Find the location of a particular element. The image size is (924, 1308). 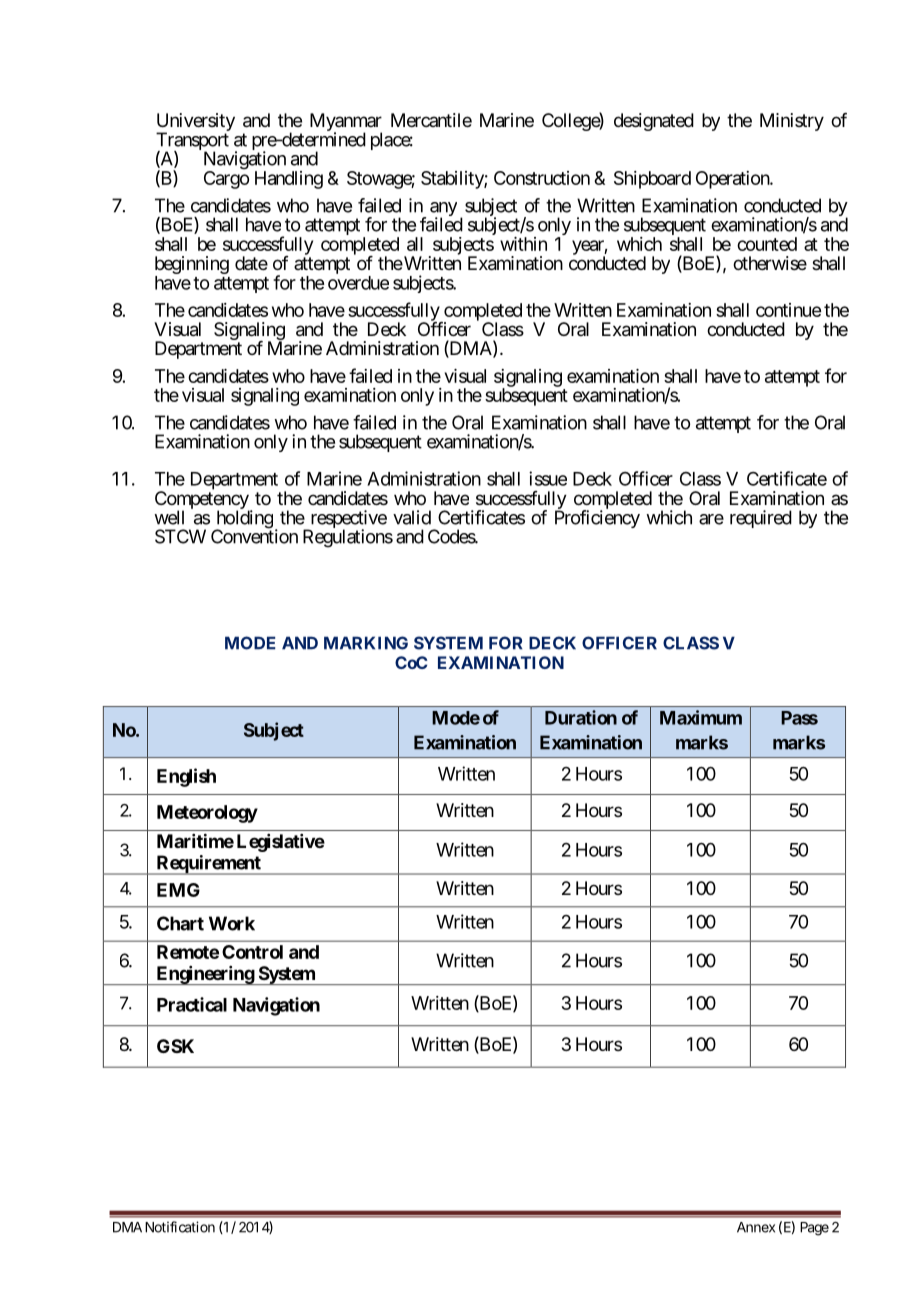

Duration is located at coordinates (581, 717).
